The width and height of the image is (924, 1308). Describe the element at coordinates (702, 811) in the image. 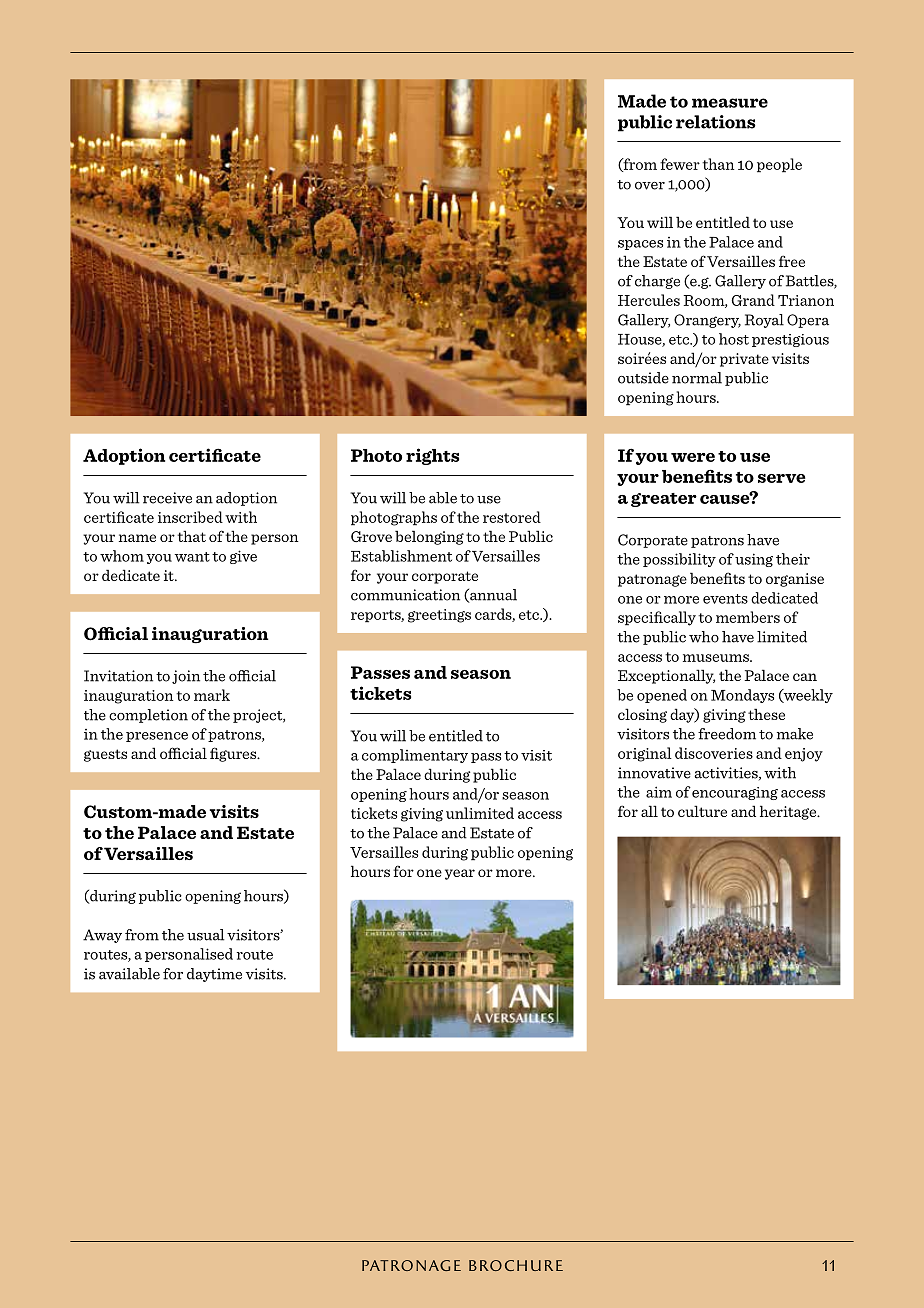

I see `culture` at that location.
